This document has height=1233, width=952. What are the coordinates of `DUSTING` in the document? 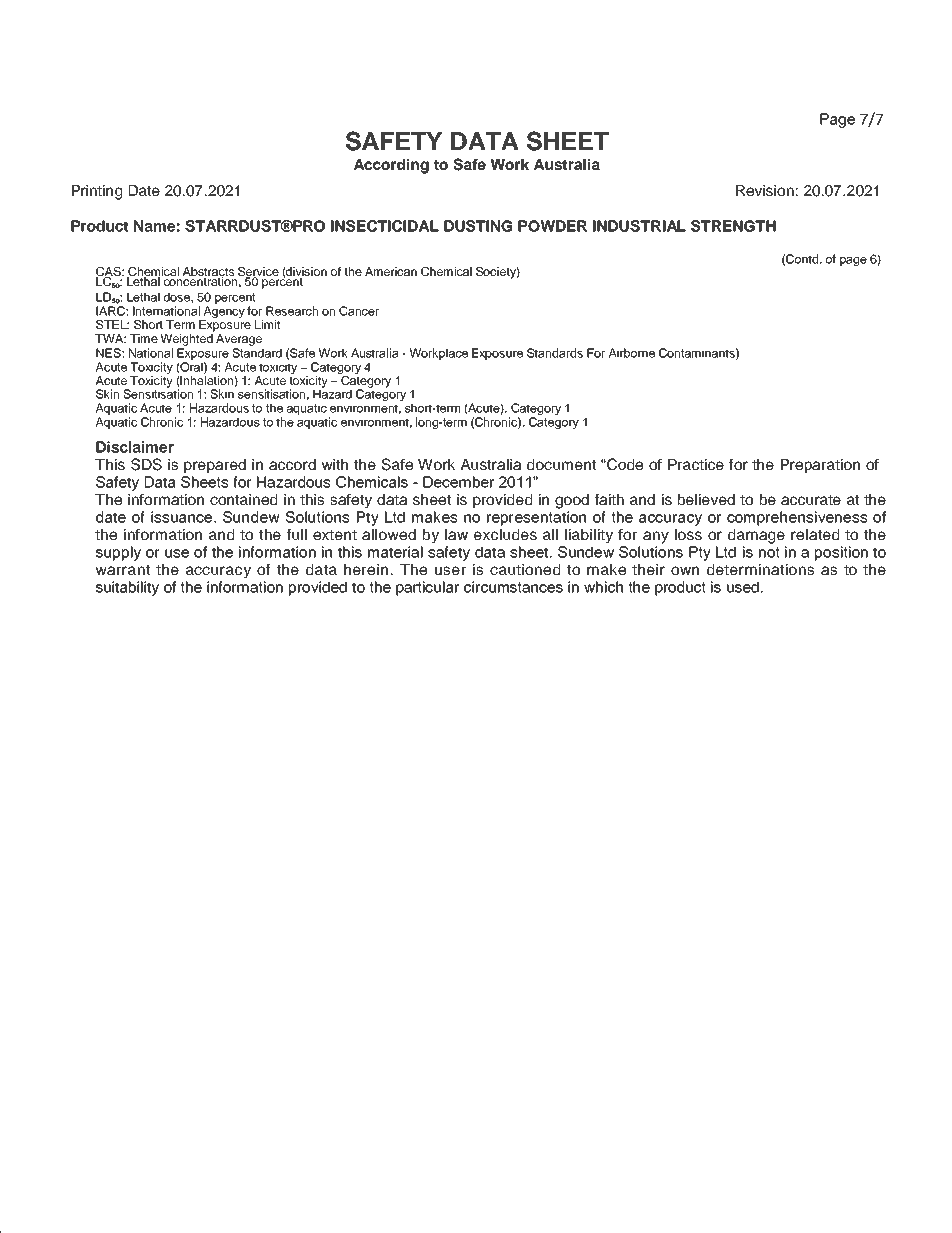 It's located at (478, 226).
